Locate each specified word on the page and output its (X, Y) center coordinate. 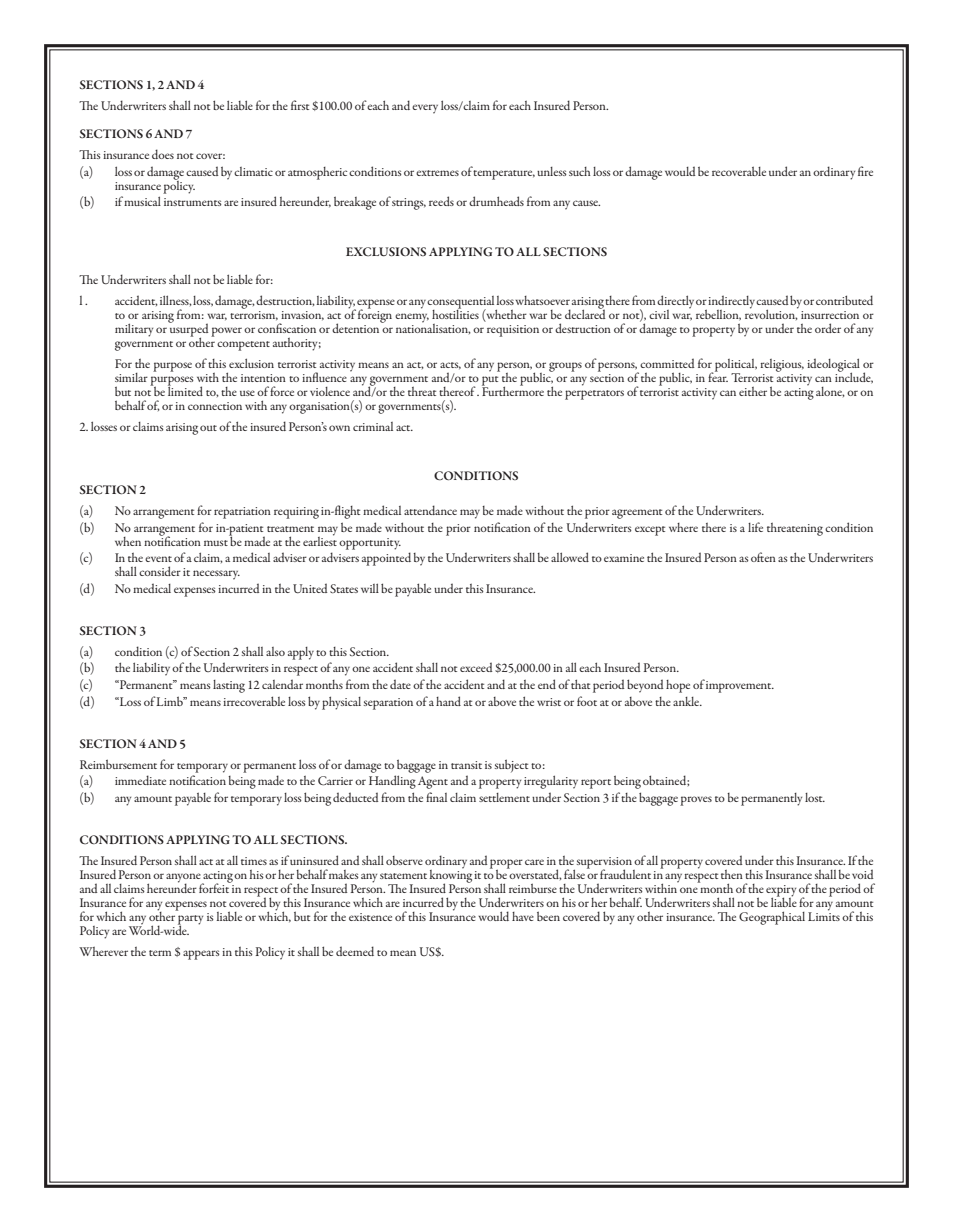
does (163, 154)
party (190, 921)
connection (215, 406)
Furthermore (513, 390)
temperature (504, 175)
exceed (476, 667)
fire (865, 171)
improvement (740, 687)
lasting (229, 686)
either (753, 391)
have (523, 916)
